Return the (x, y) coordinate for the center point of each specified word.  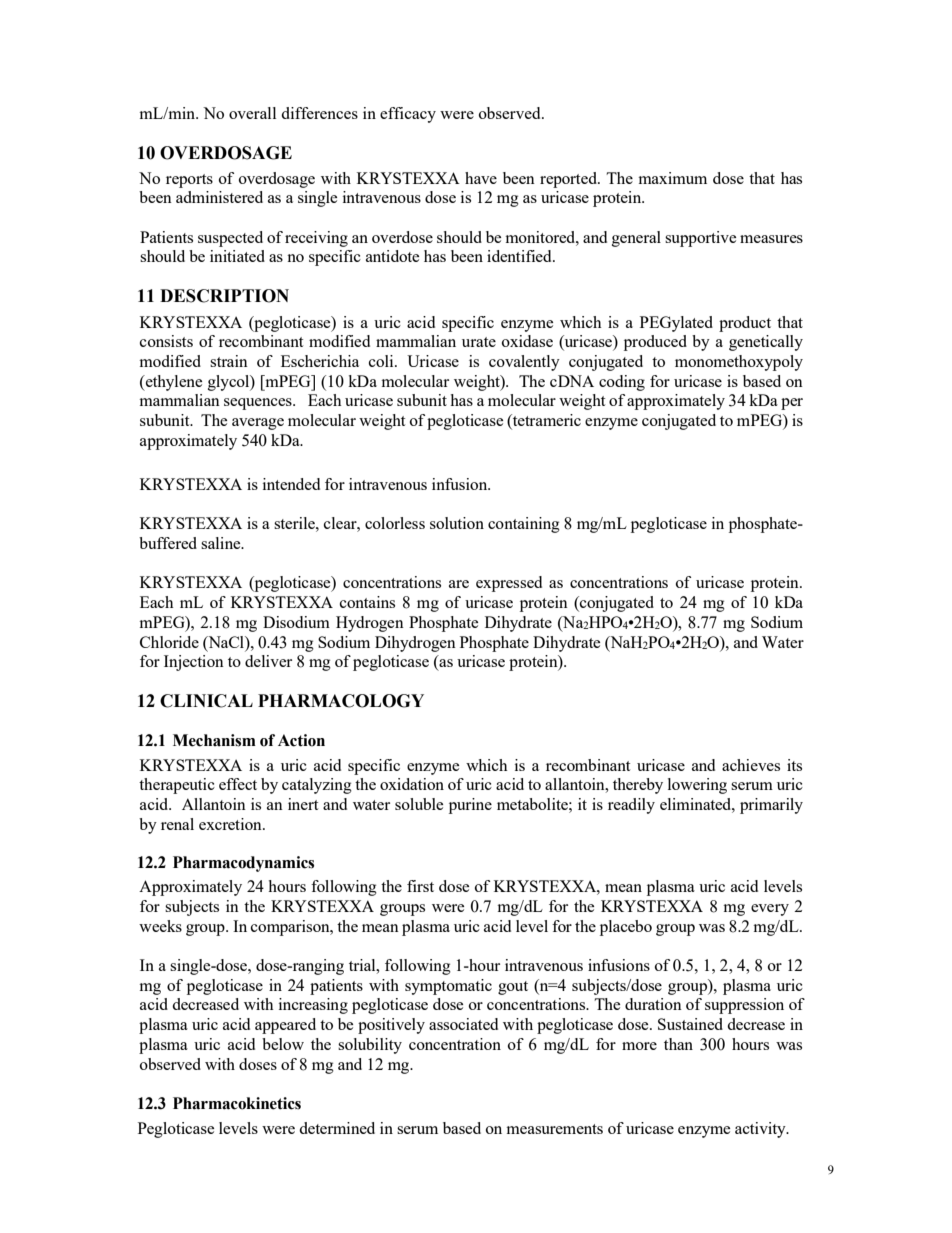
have (481, 178)
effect (238, 784)
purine (470, 806)
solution (457, 523)
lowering (697, 786)
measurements (555, 1129)
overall (252, 113)
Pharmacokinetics (237, 1103)
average (258, 424)
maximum (673, 178)
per (792, 404)
